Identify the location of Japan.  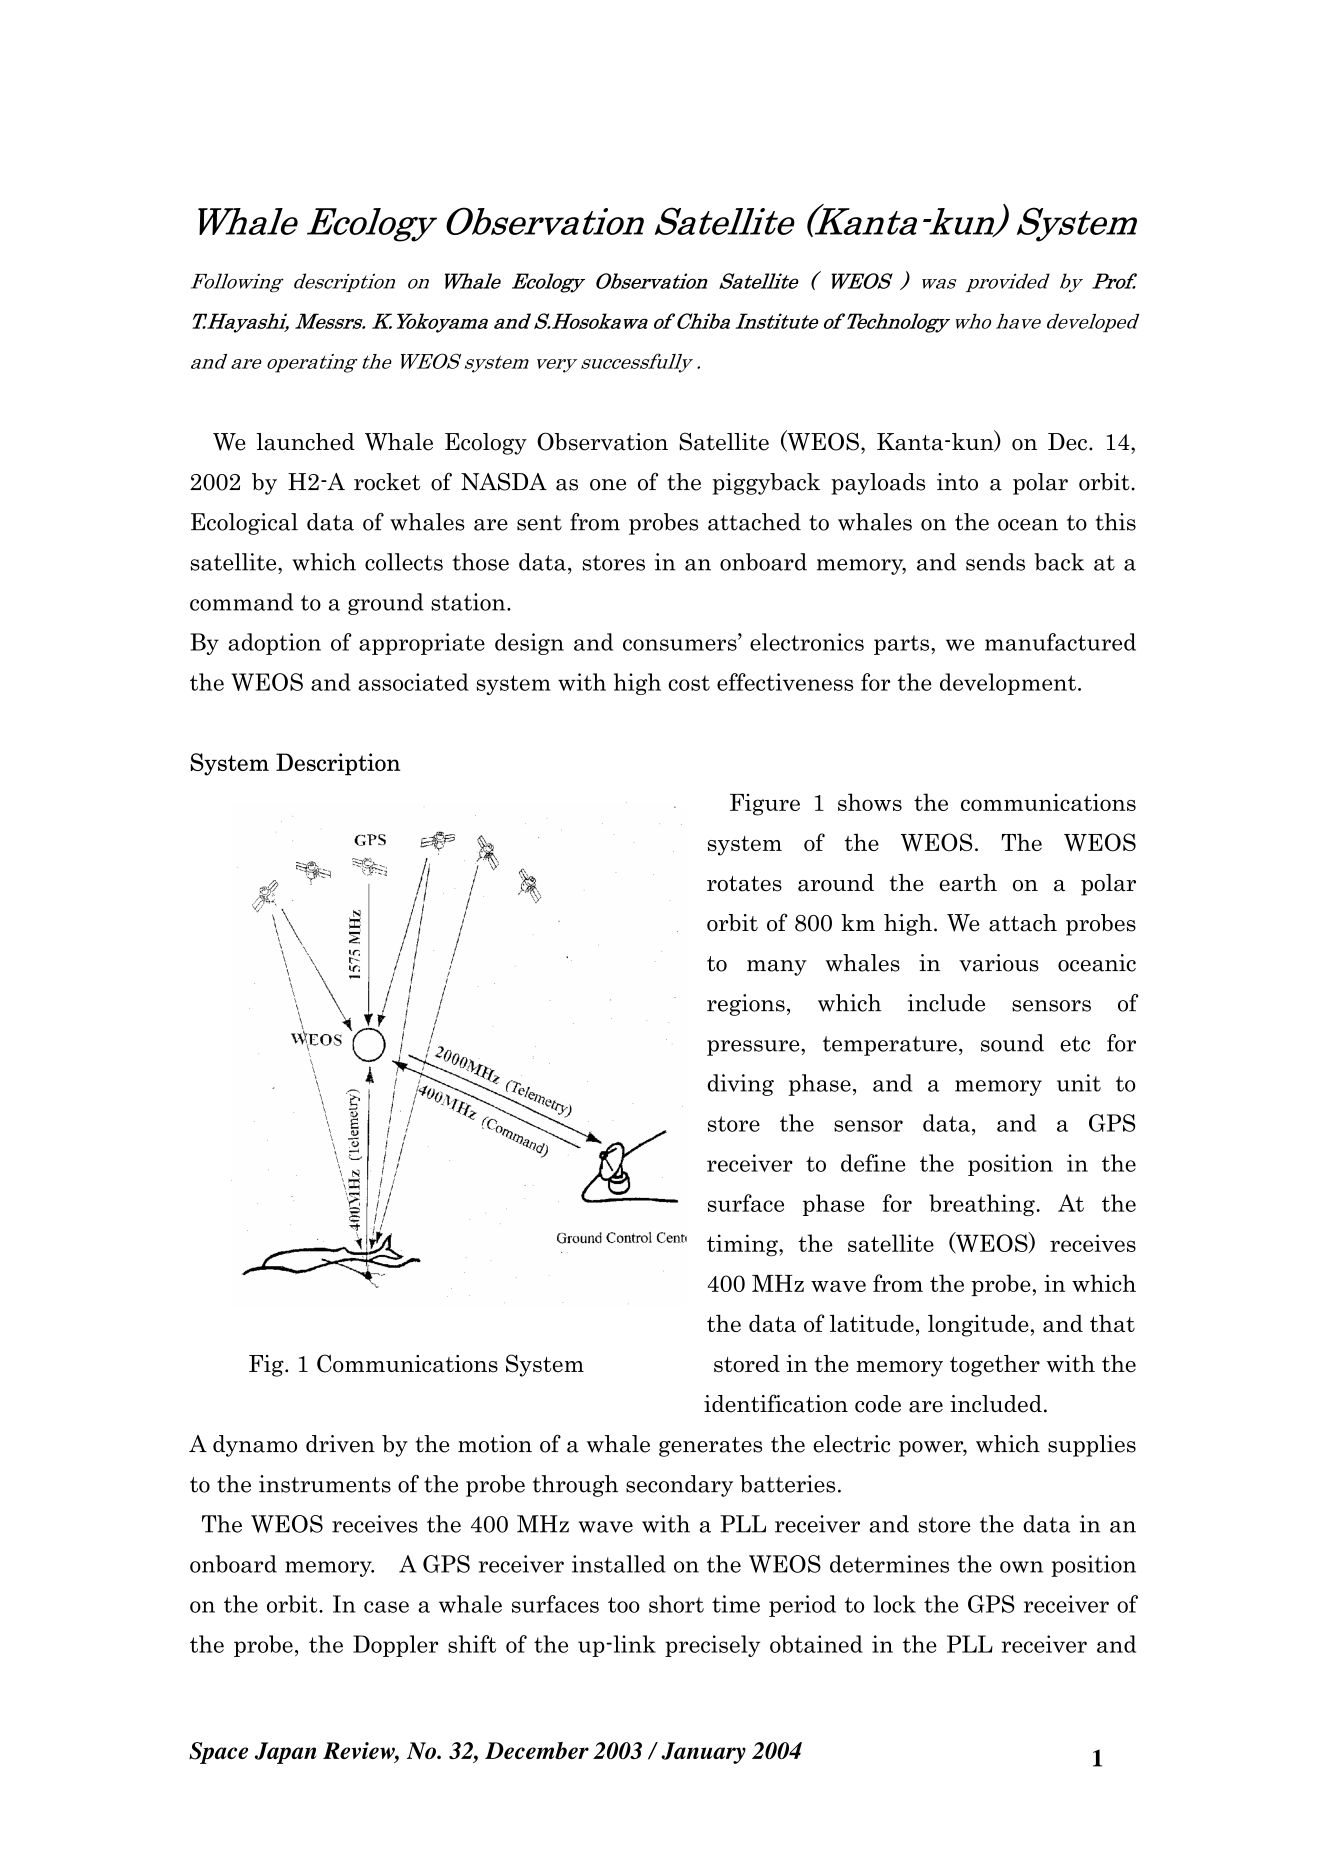
(285, 1753).
